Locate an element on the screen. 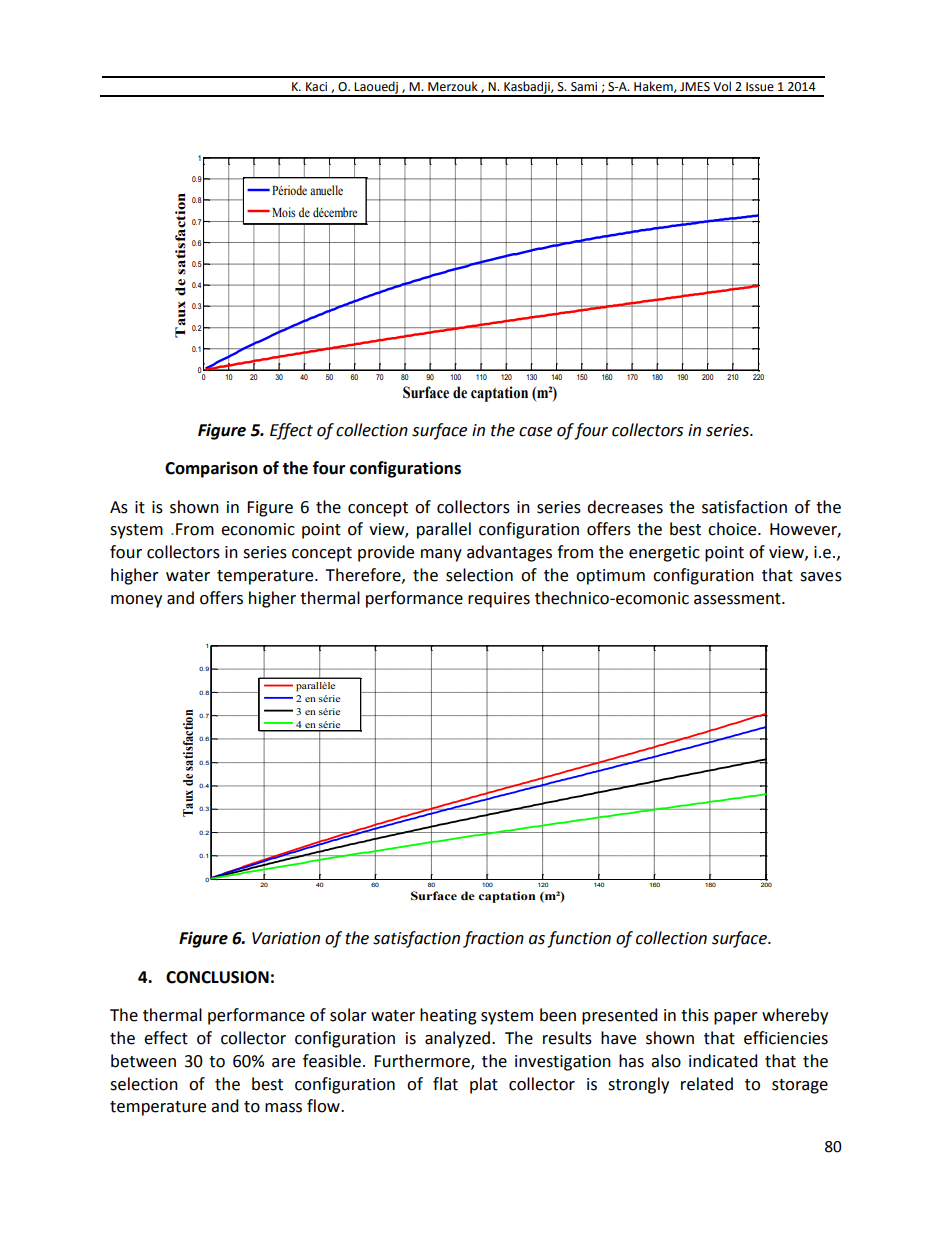  are is located at coordinates (283, 1063).
